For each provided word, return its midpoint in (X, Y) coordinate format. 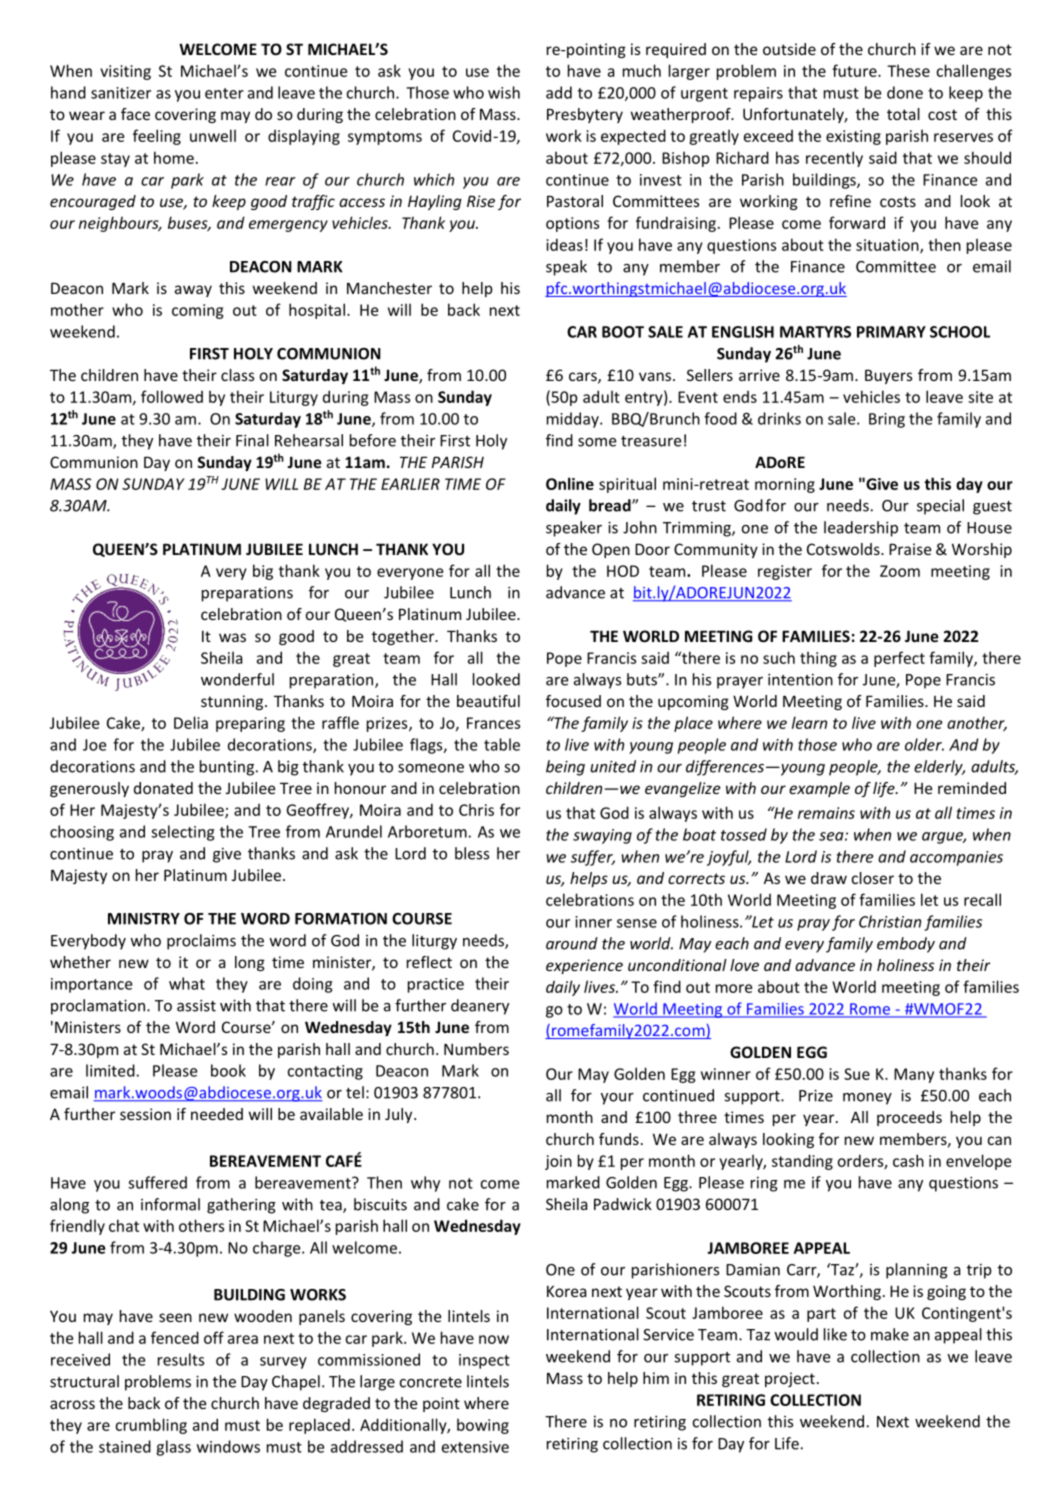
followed (172, 396)
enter (224, 93)
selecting (183, 833)
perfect (899, 659)
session (145, 1114)
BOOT (623, 332)
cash (908, 1160)
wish (504, 92)
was (232, 637)
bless (472, 853)
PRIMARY (891, 332)
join (558, 1162)
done (905, 92)
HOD (623, 571)
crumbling (151, 1426)
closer (873, 878)
